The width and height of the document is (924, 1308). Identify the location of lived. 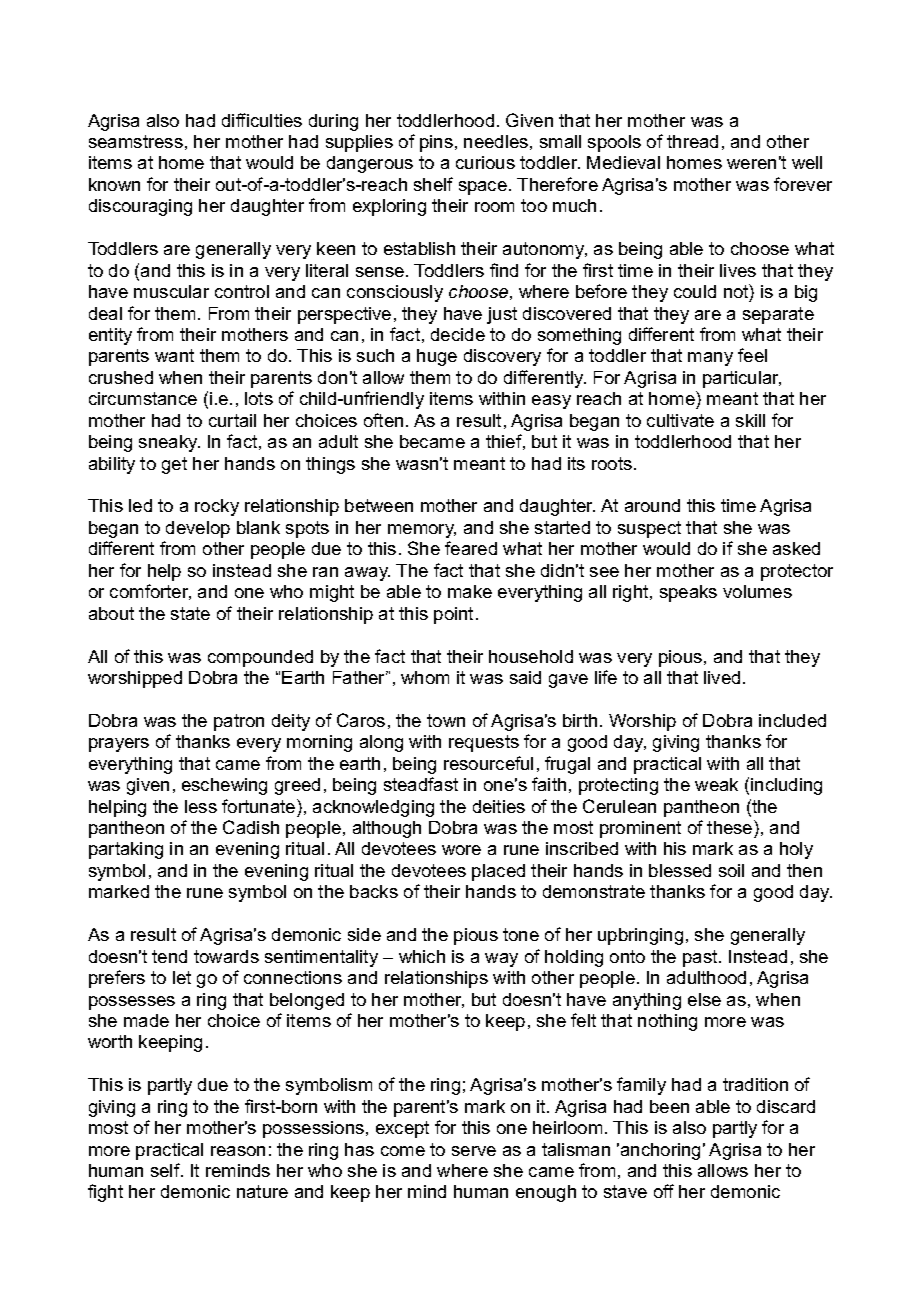
(722, 677).
